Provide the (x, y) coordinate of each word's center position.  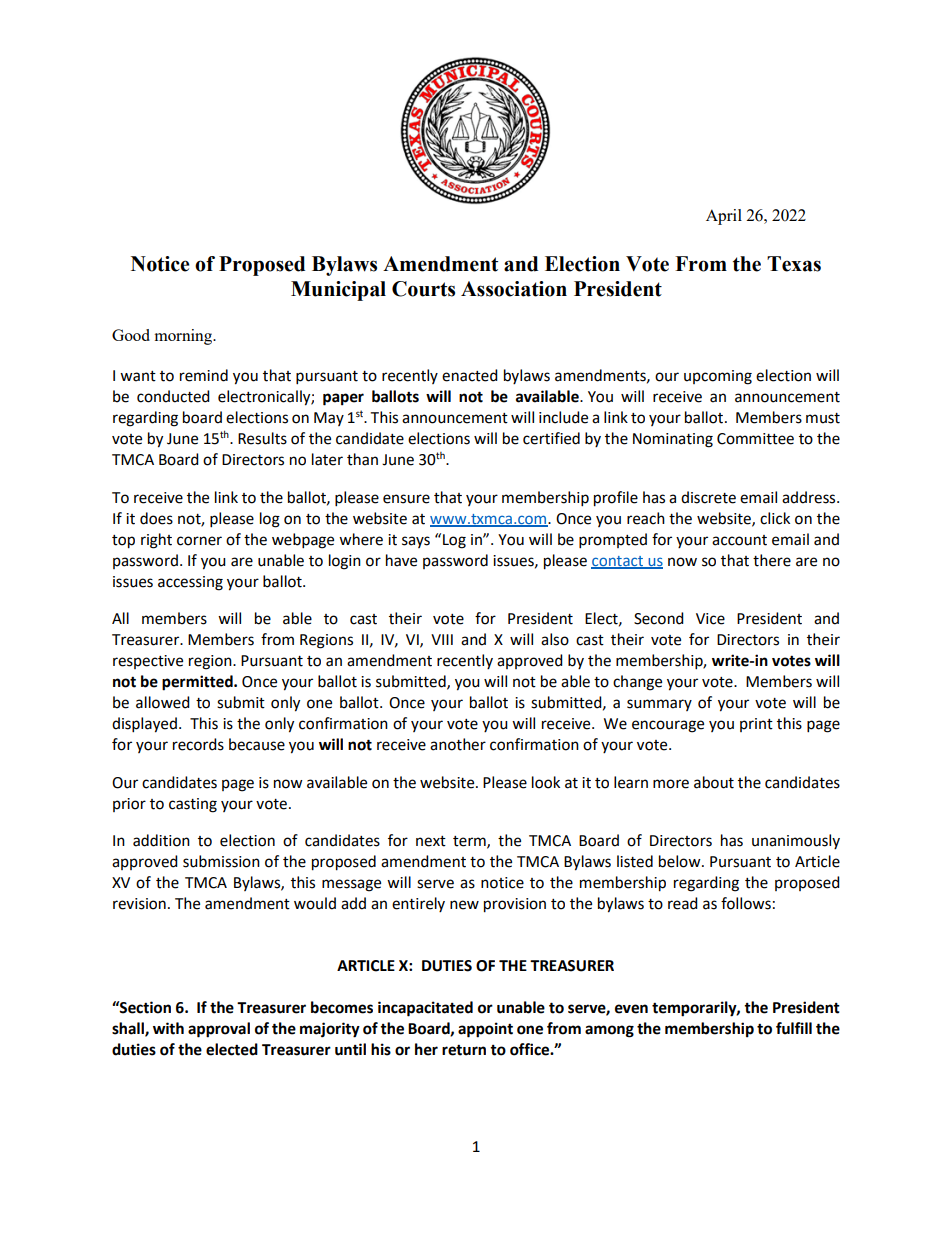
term (470, 842)
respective (148, 662)
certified (551, 438)
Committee (755, 439)
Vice (710, 619)
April (724, 217)
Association (514, 289)
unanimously (796, 841)
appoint (485, 1030)
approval (219, 1030)
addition (161, 840)
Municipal (338, 291)
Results (262, 438)
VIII (442, 639)
